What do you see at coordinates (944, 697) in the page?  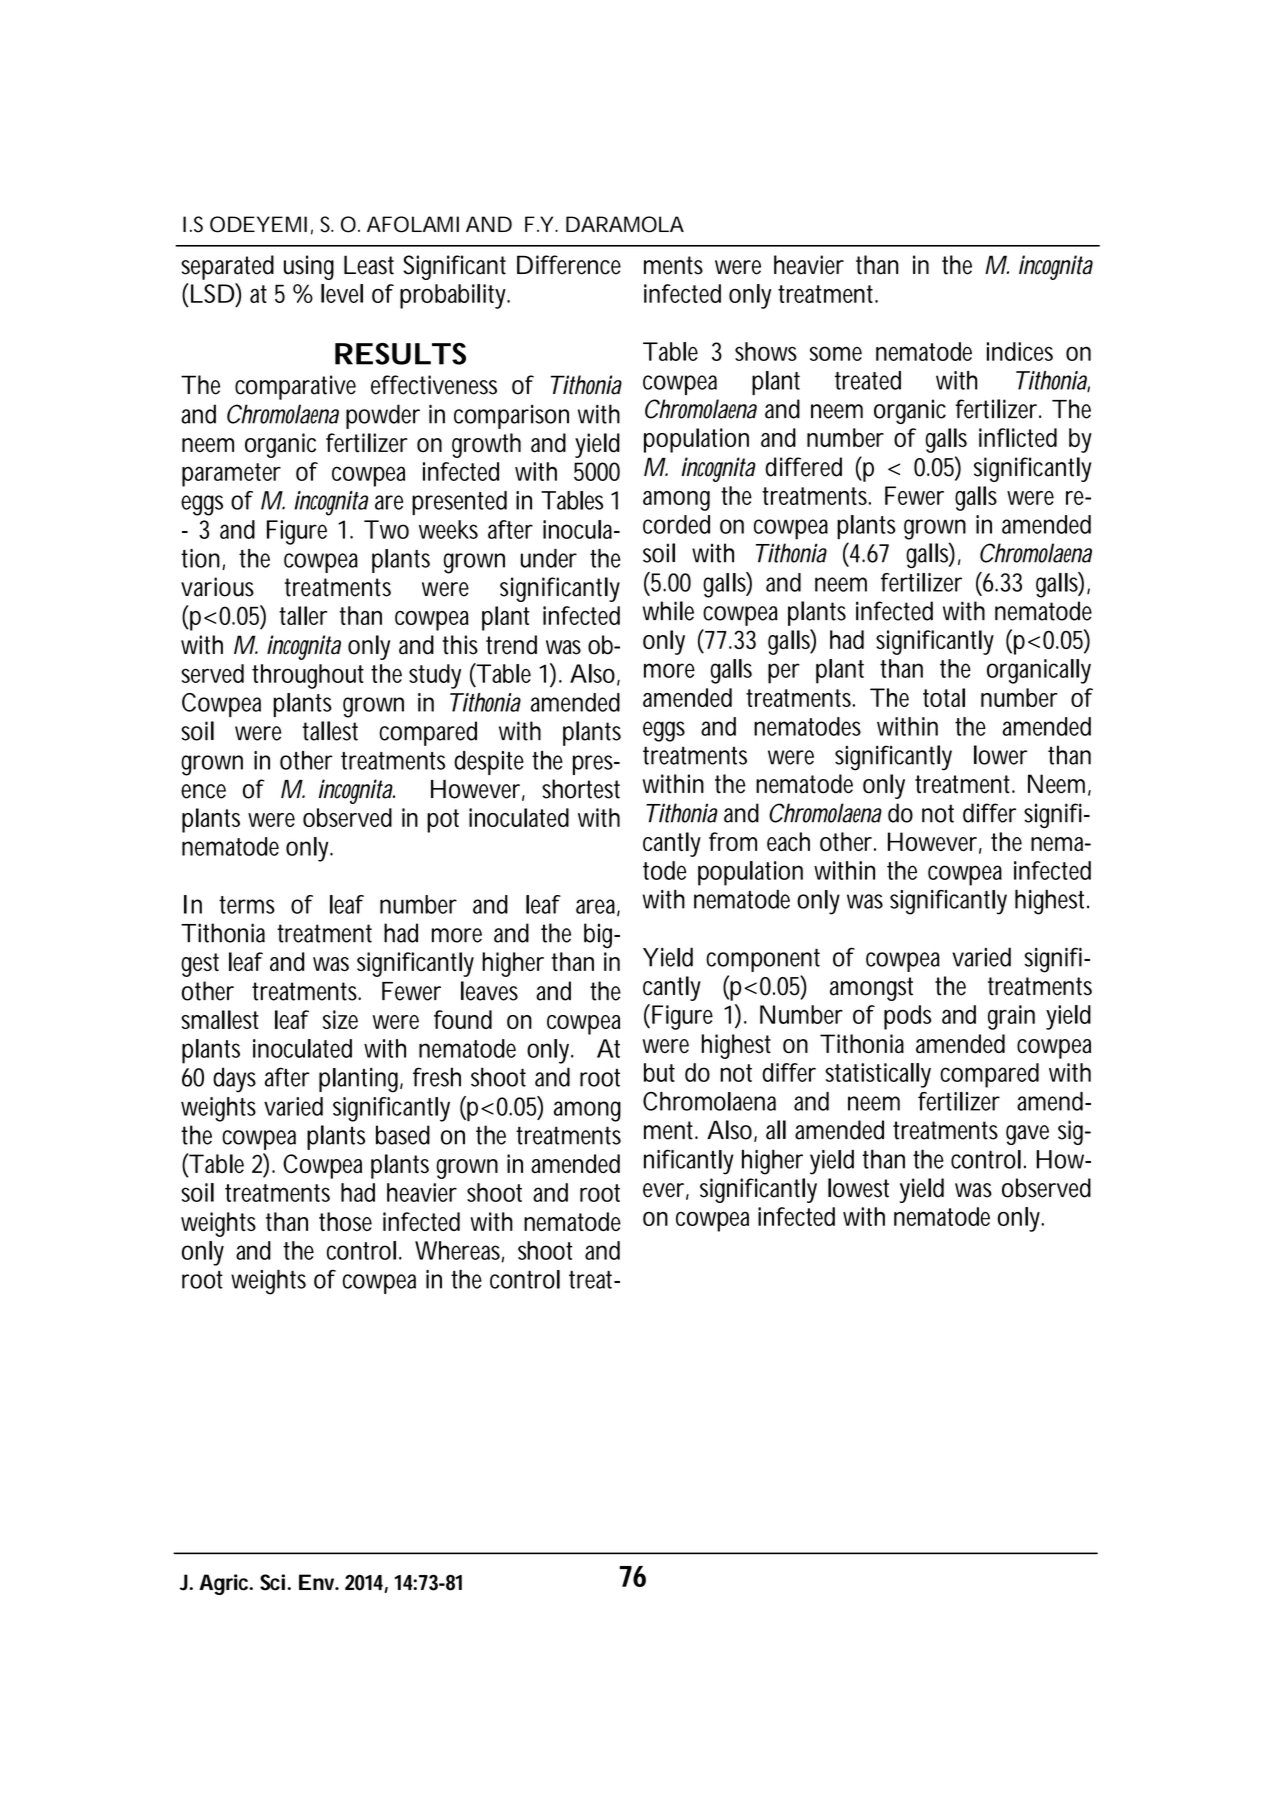 I see `total` at bounding box center [944, 697].
